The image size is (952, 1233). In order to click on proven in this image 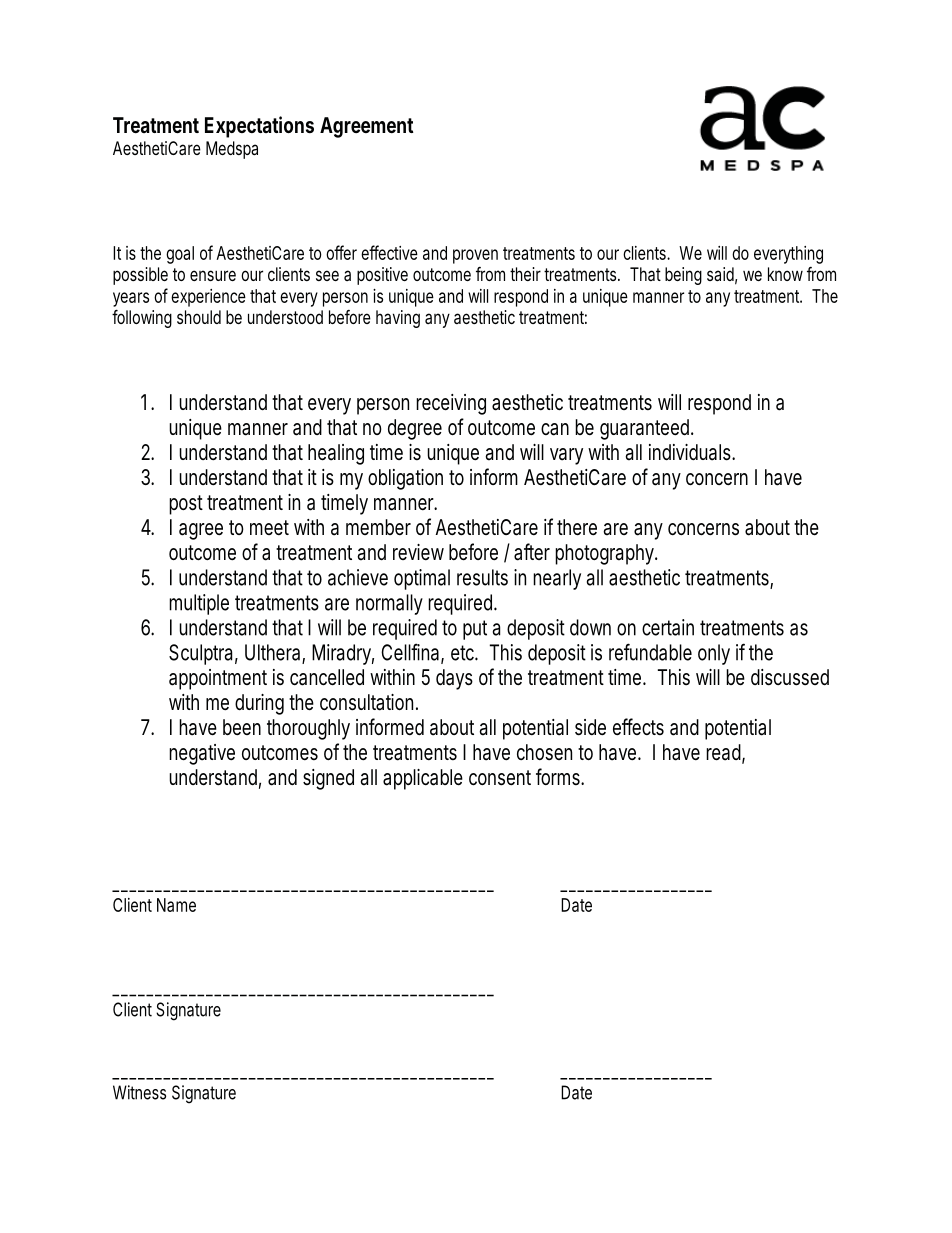, I will do `click(475, 256)`.
